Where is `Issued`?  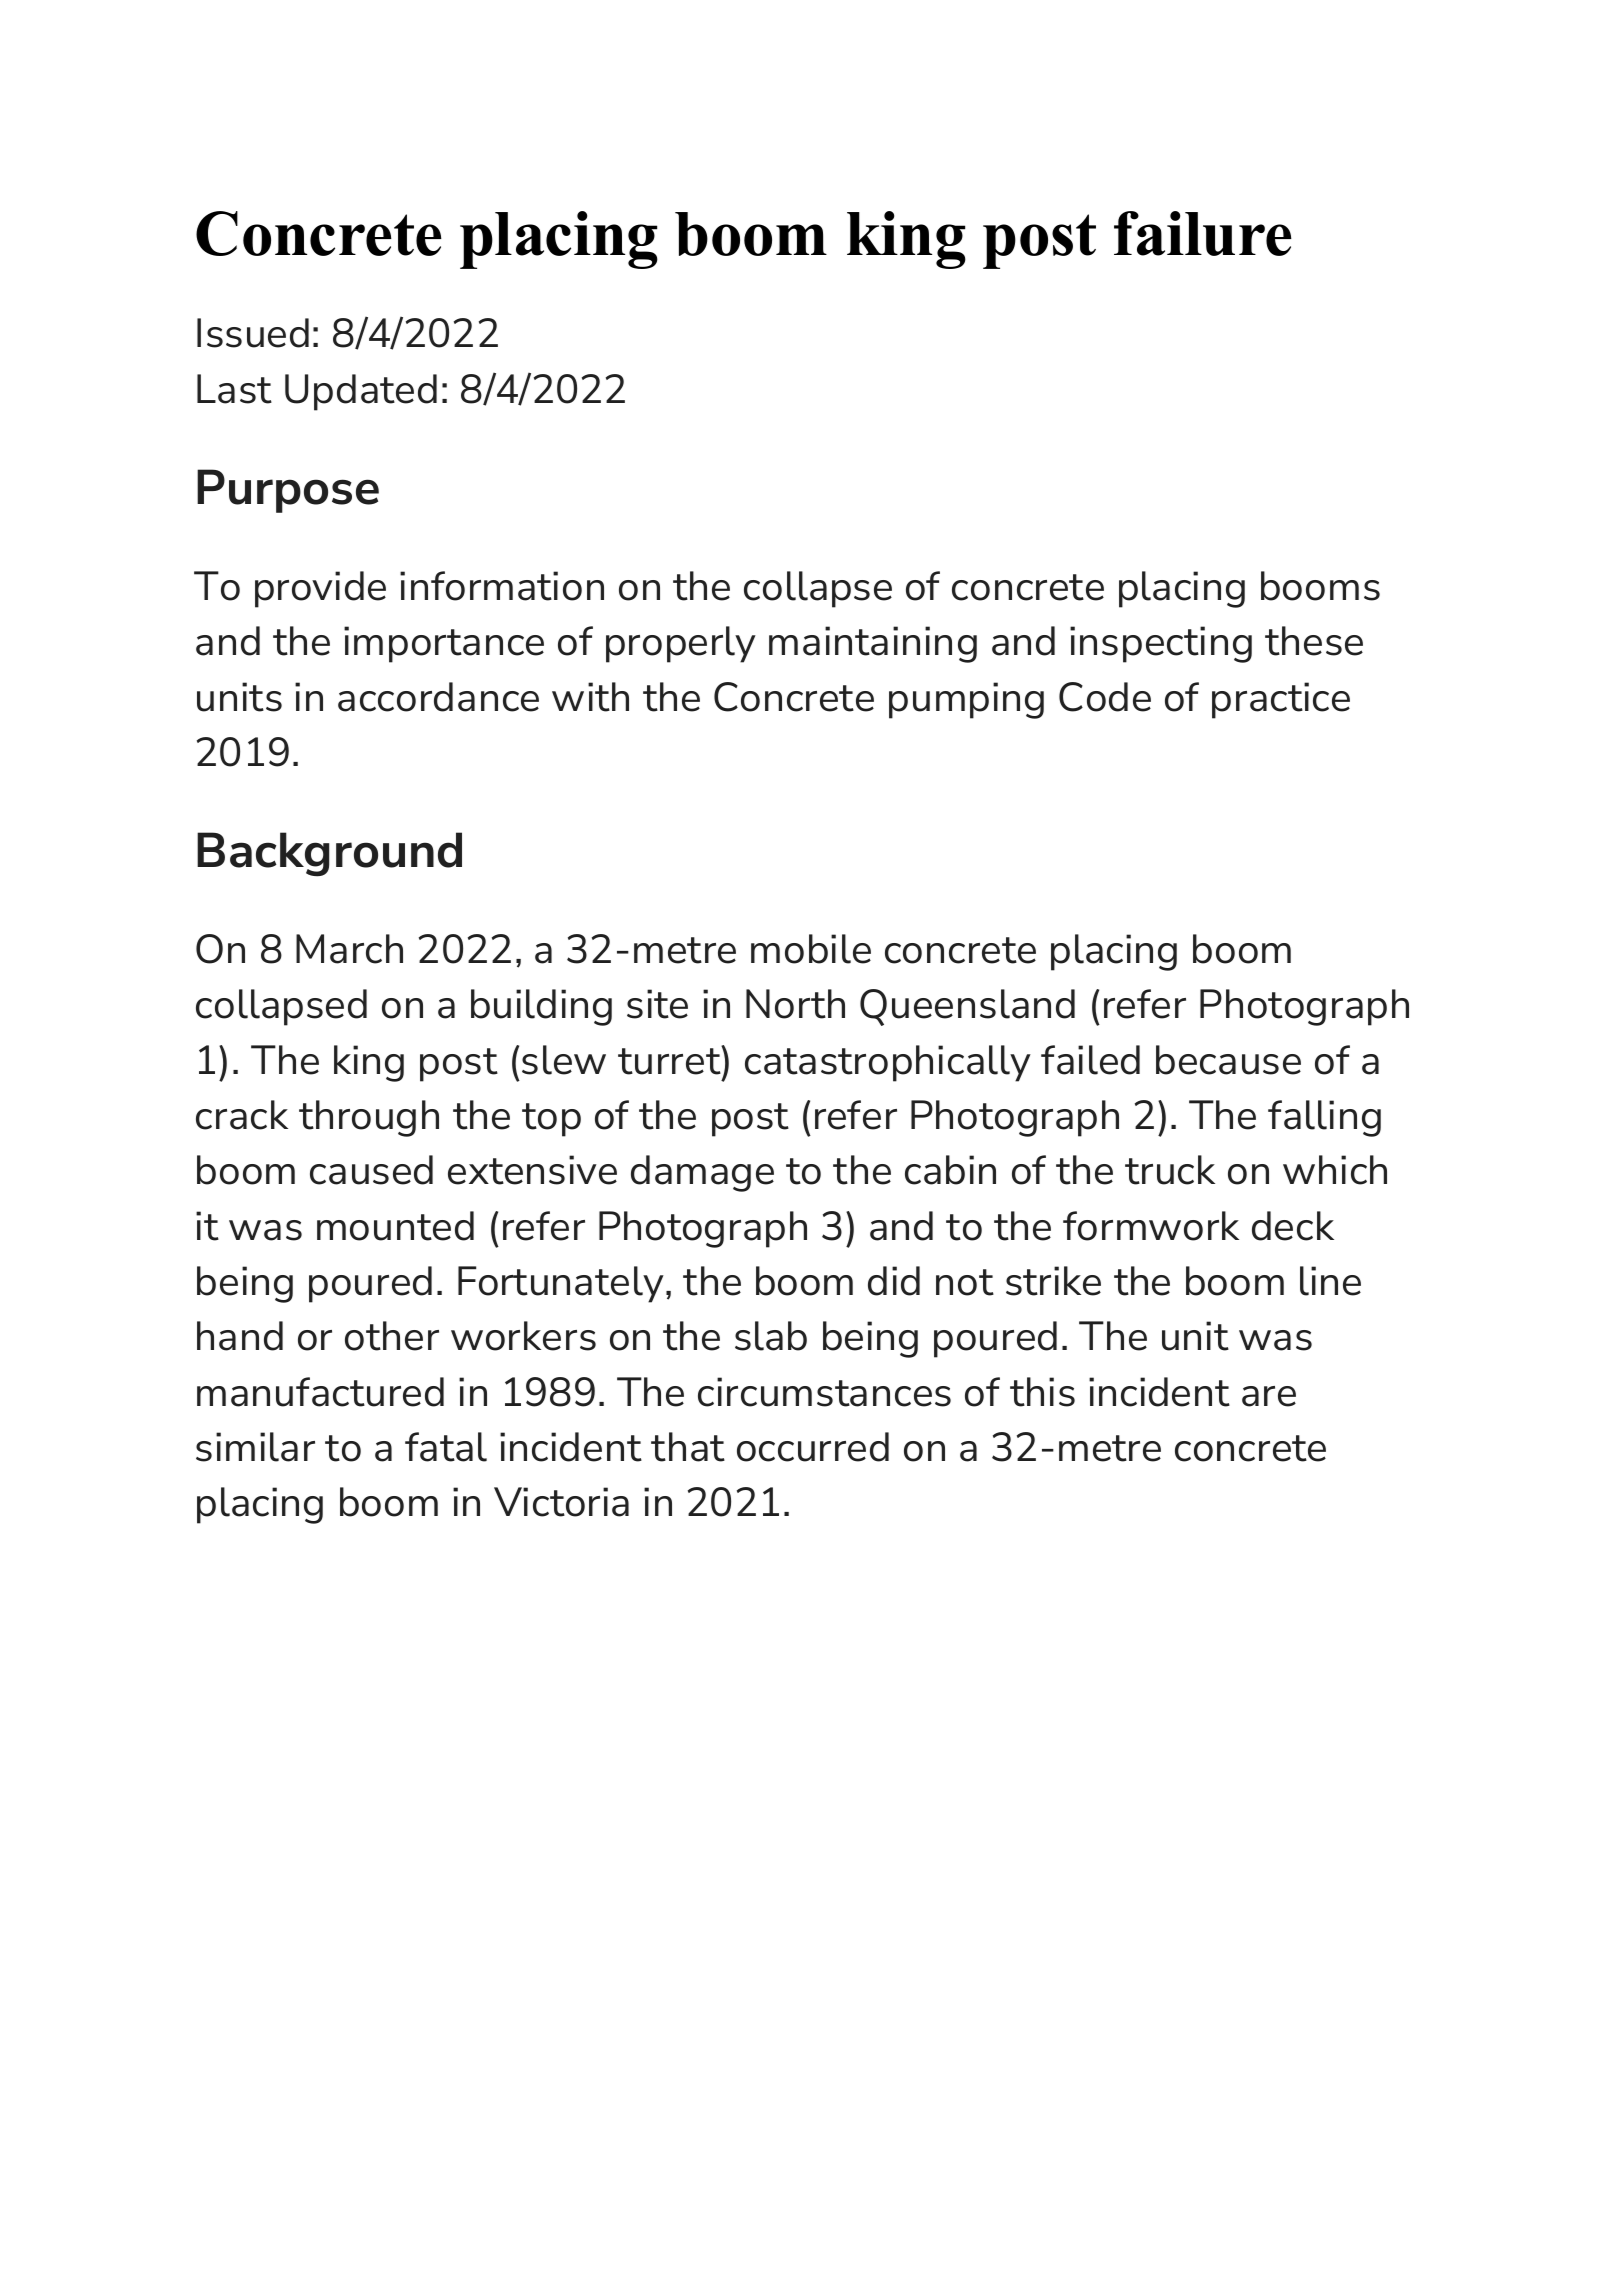
Issued is located at coordinates (253, 333).
